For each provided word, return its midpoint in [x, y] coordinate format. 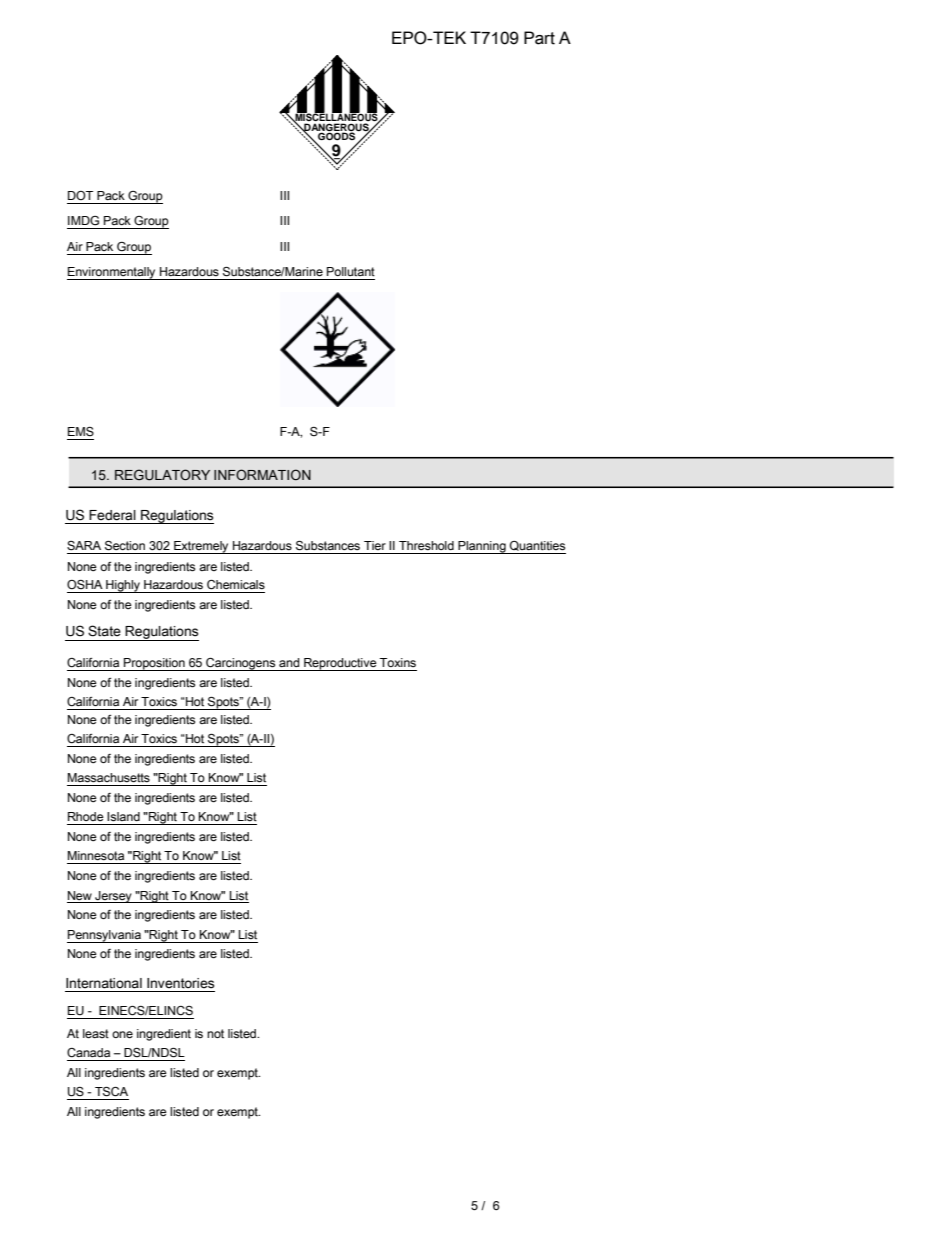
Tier [375, 545]
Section [125, 546]
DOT [80, 195]
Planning [482, 547]
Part [539, 38]
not [215, 1033]
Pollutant [351, 272]
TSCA [111, 1092]
